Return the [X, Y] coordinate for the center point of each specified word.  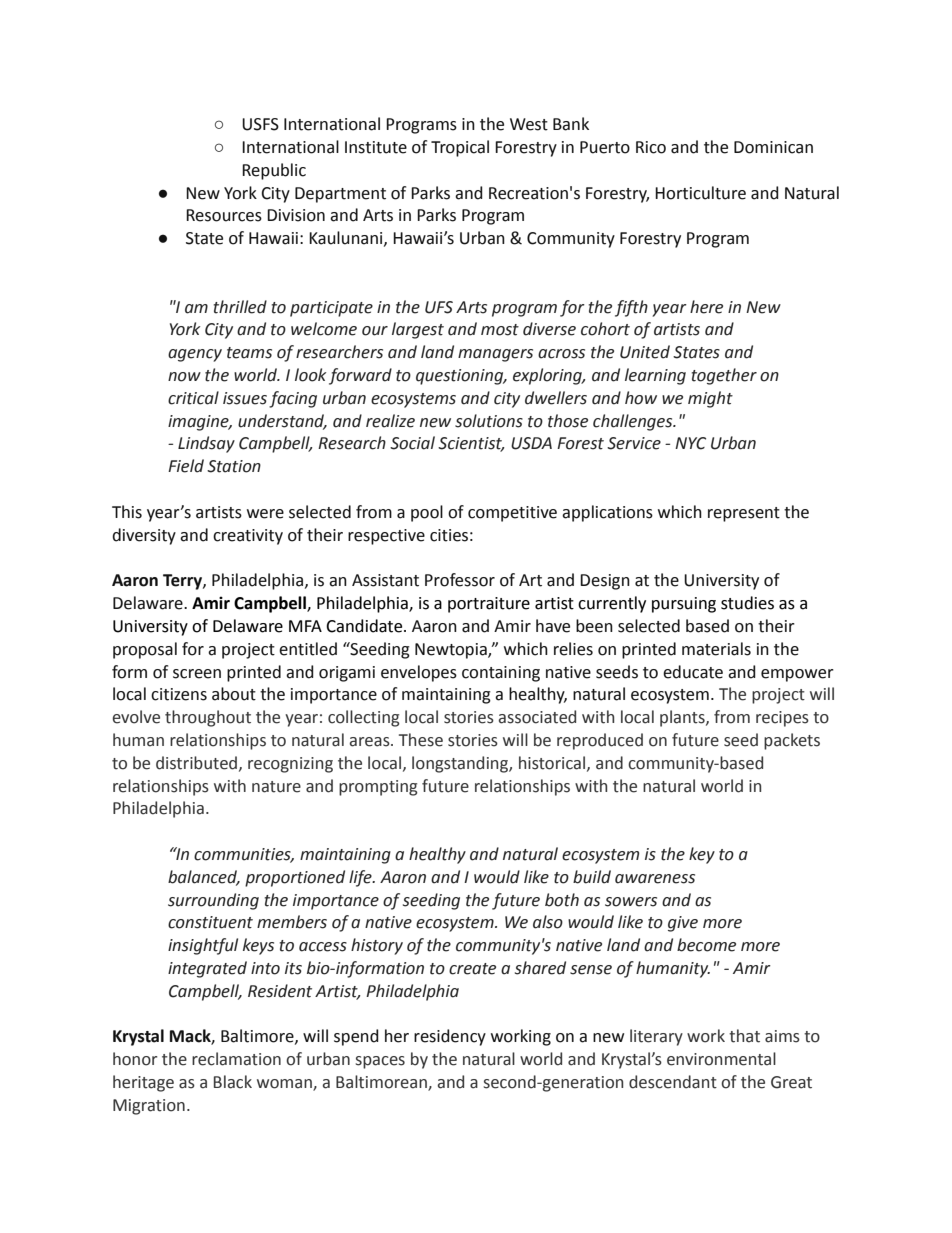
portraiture [489, 605]
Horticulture [700, 193]
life [361, 878]
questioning [461, 377]
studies [747, 603]
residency [450, 1037]
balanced [204, 877]
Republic [274, 171]
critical [193, 398]
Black [233, 1082]
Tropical [460, 148]
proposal [145, 650]
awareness [655, 879]
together [724, 376]
